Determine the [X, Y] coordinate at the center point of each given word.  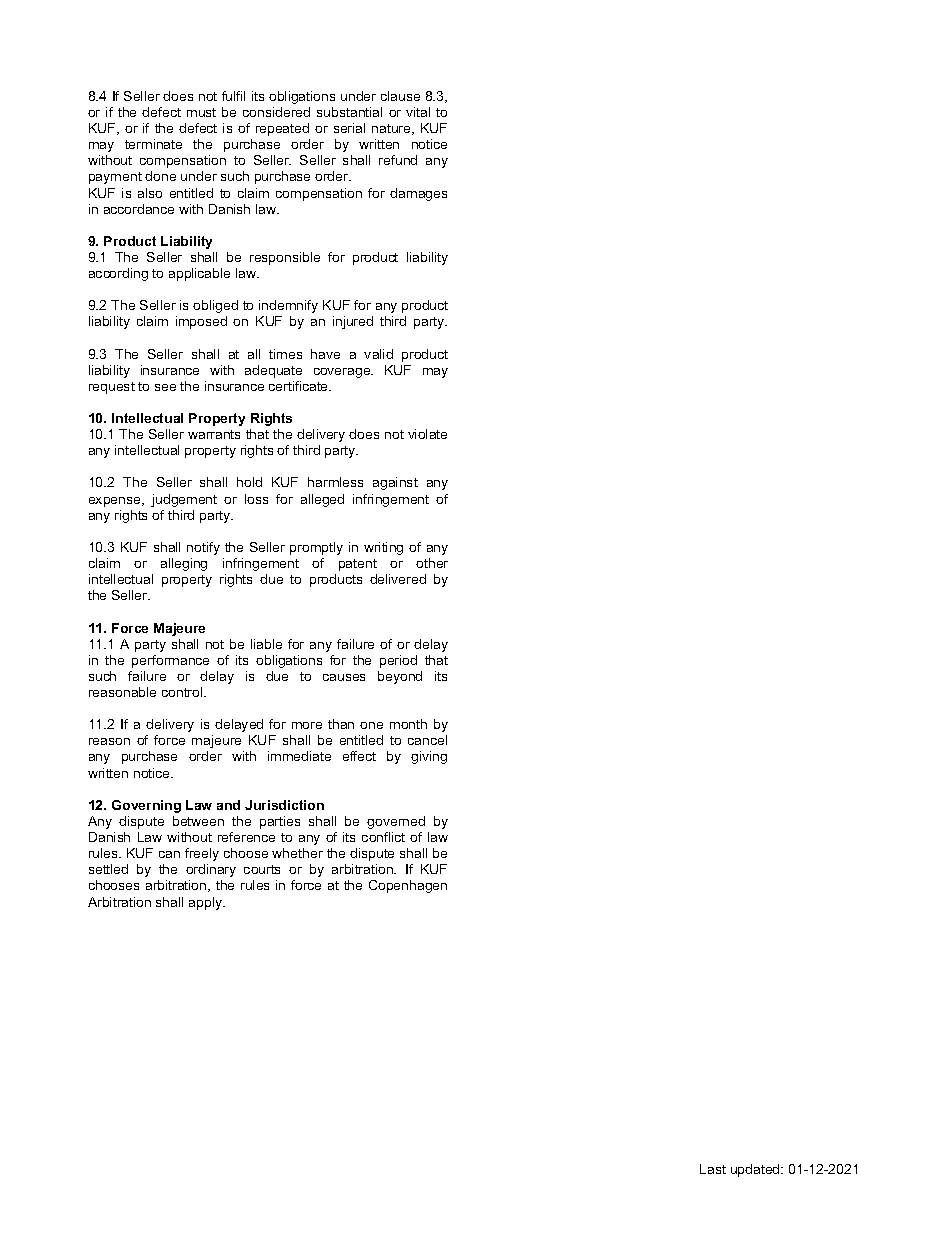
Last [713, 1169]
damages [418, 194]
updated [756, 1170]
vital [418, 112]
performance [170, 661]
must [201, 112]
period [398, 661]
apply [206, 903]
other [432, 563]
